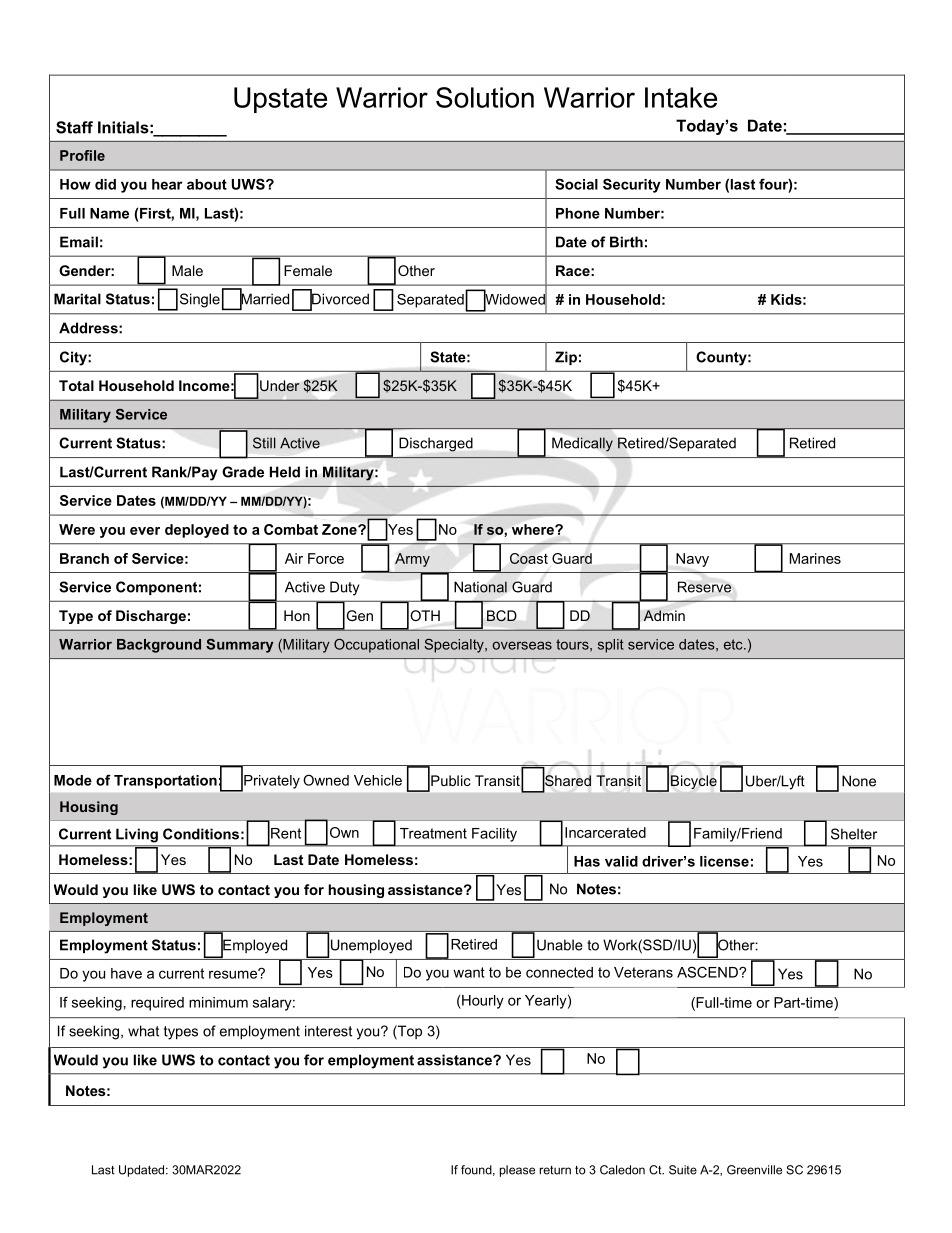 This screenshot has width=952, height=1233. I want to click on license, so click(724, 861).
